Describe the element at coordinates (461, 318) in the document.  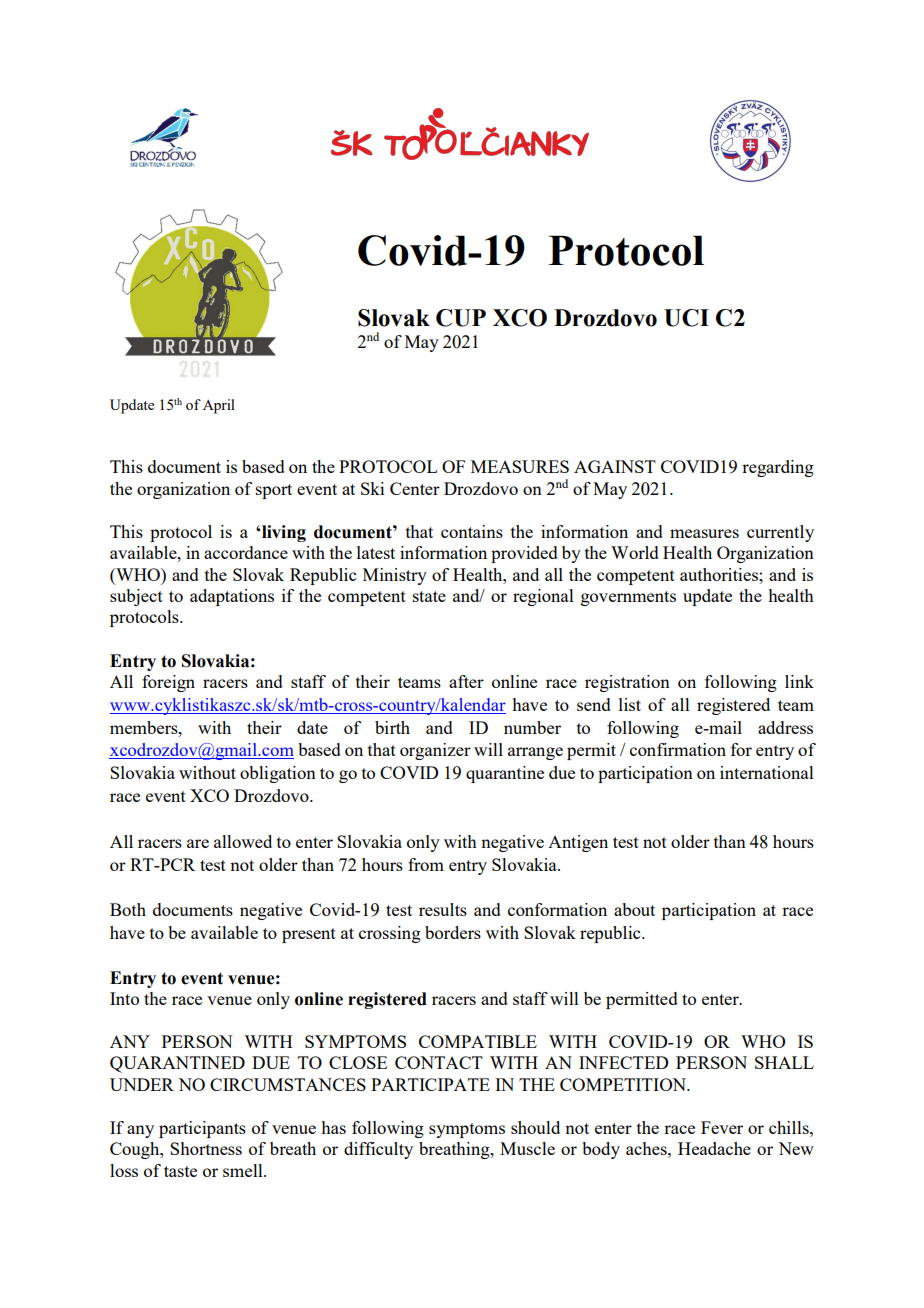
I see `CUP` at that location.
